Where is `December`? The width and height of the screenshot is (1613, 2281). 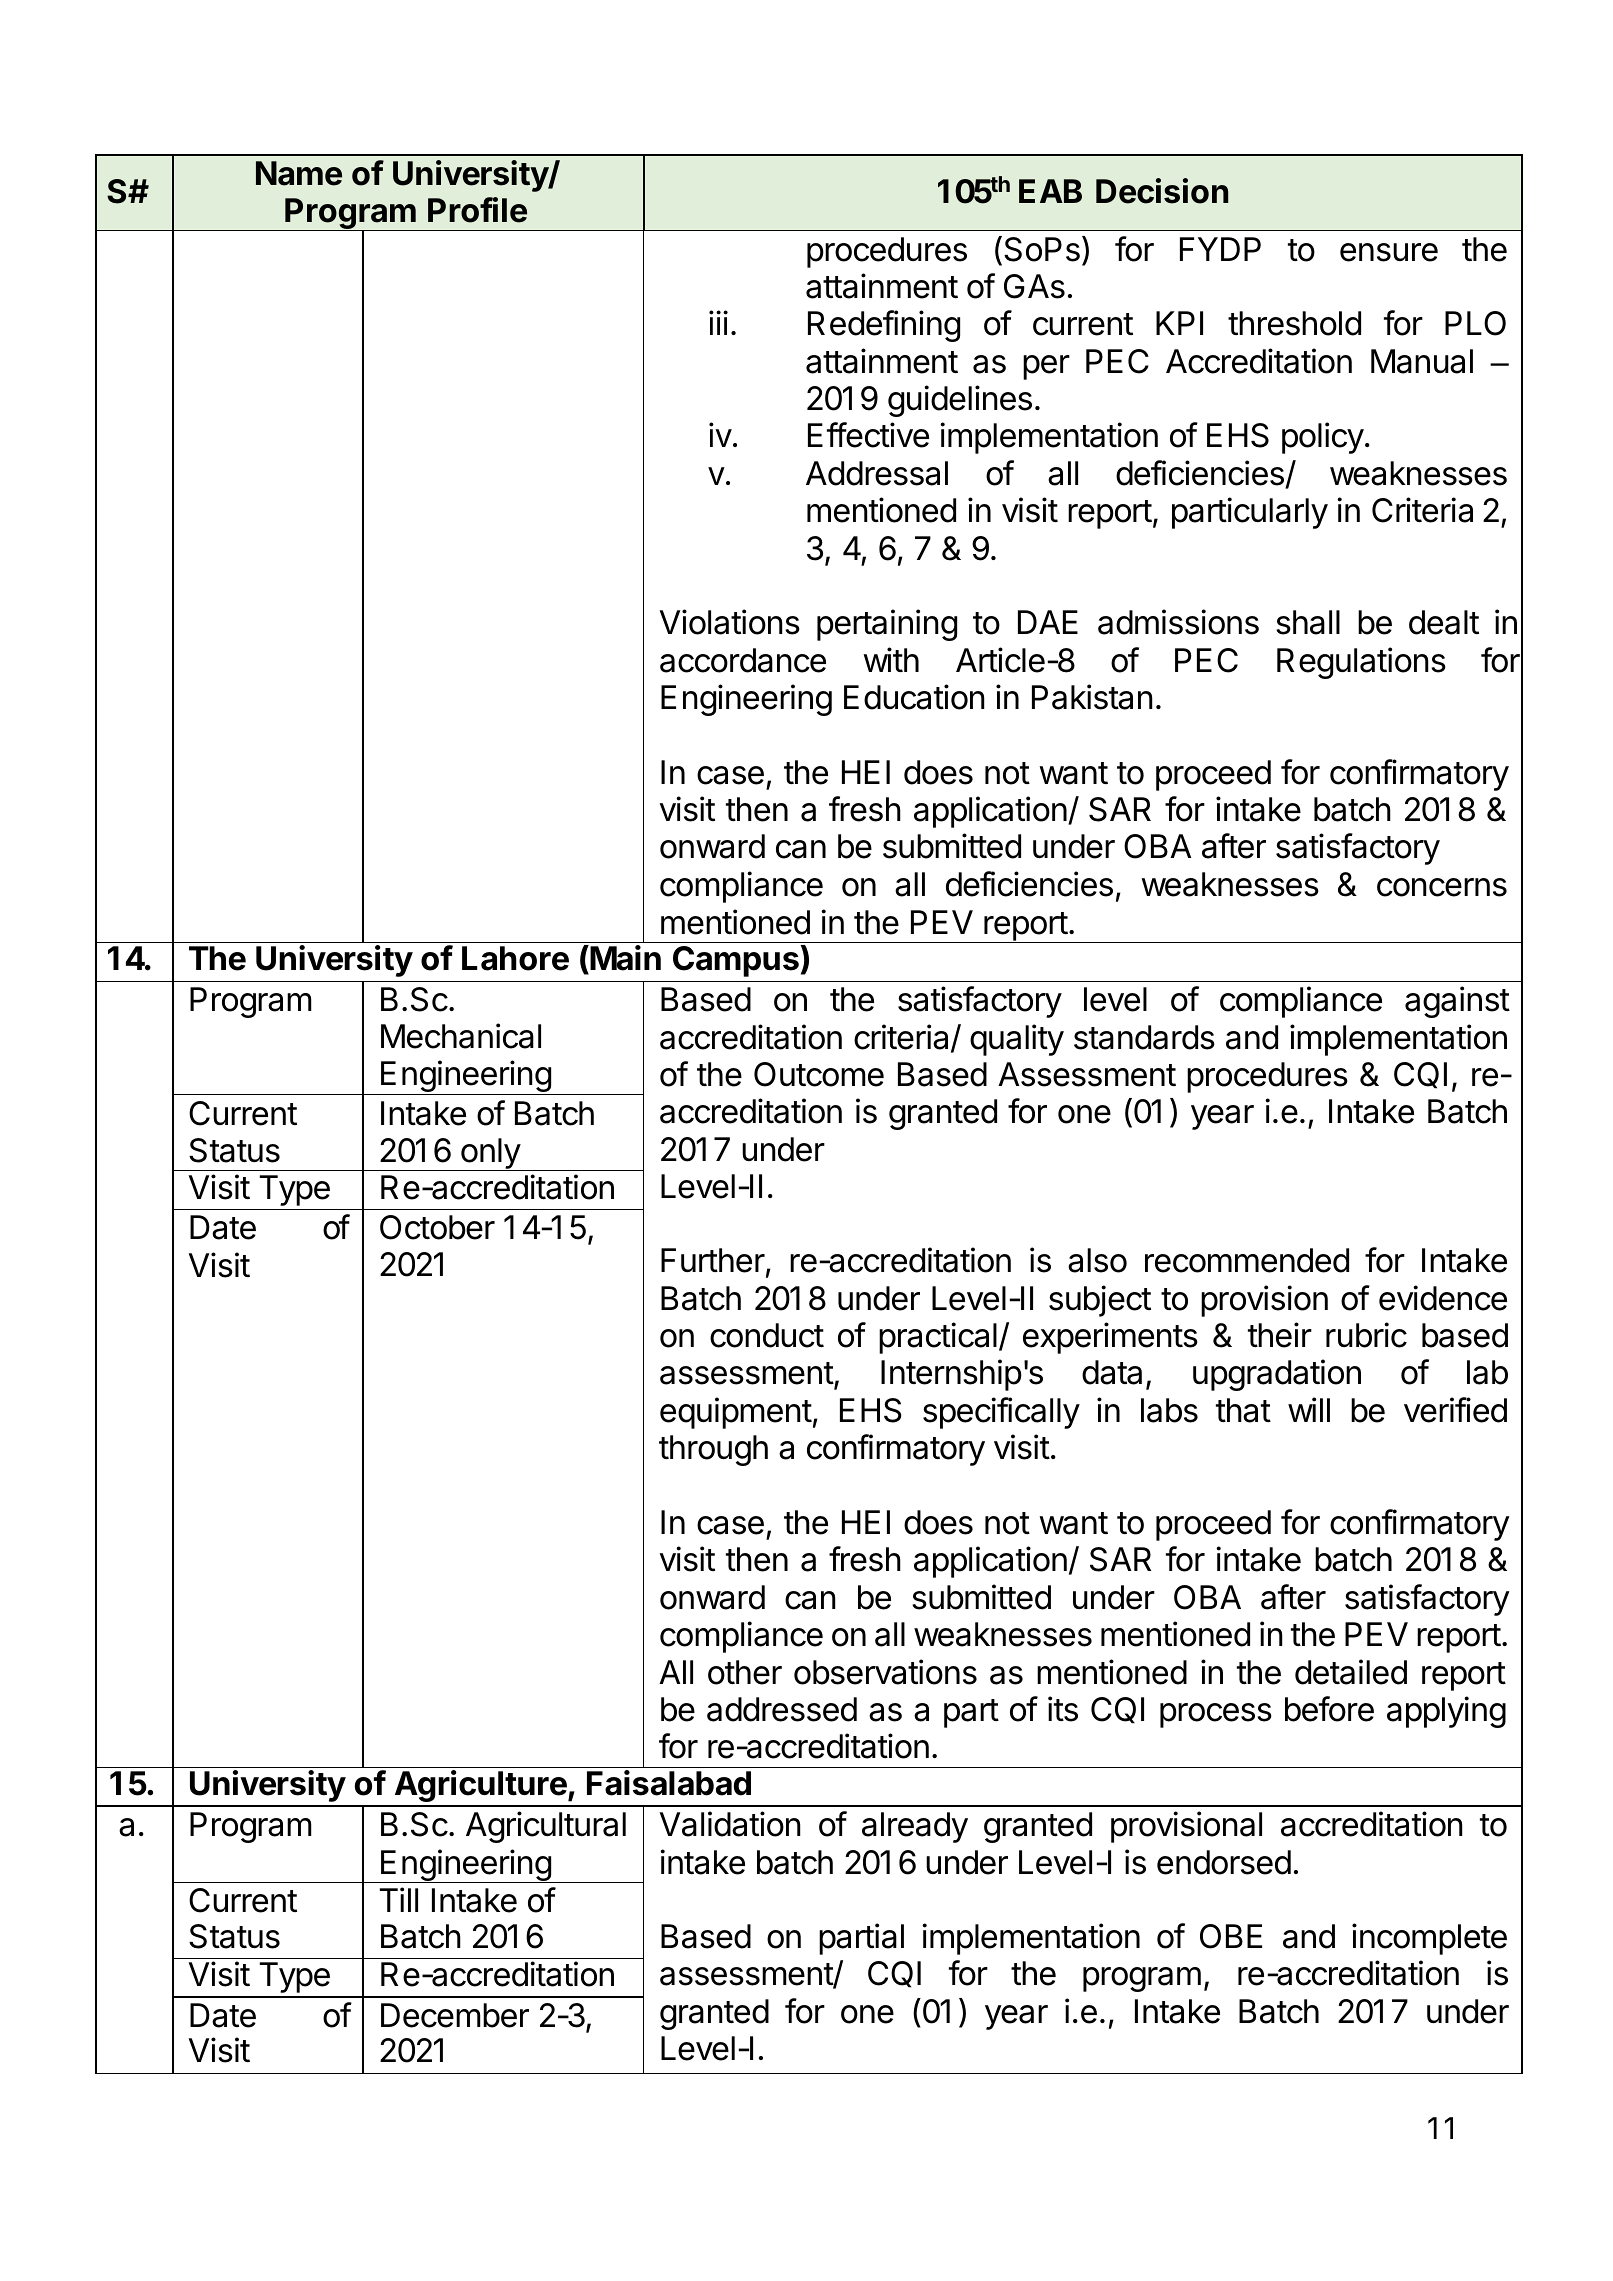 December is located at coordinates (455, 2015).
